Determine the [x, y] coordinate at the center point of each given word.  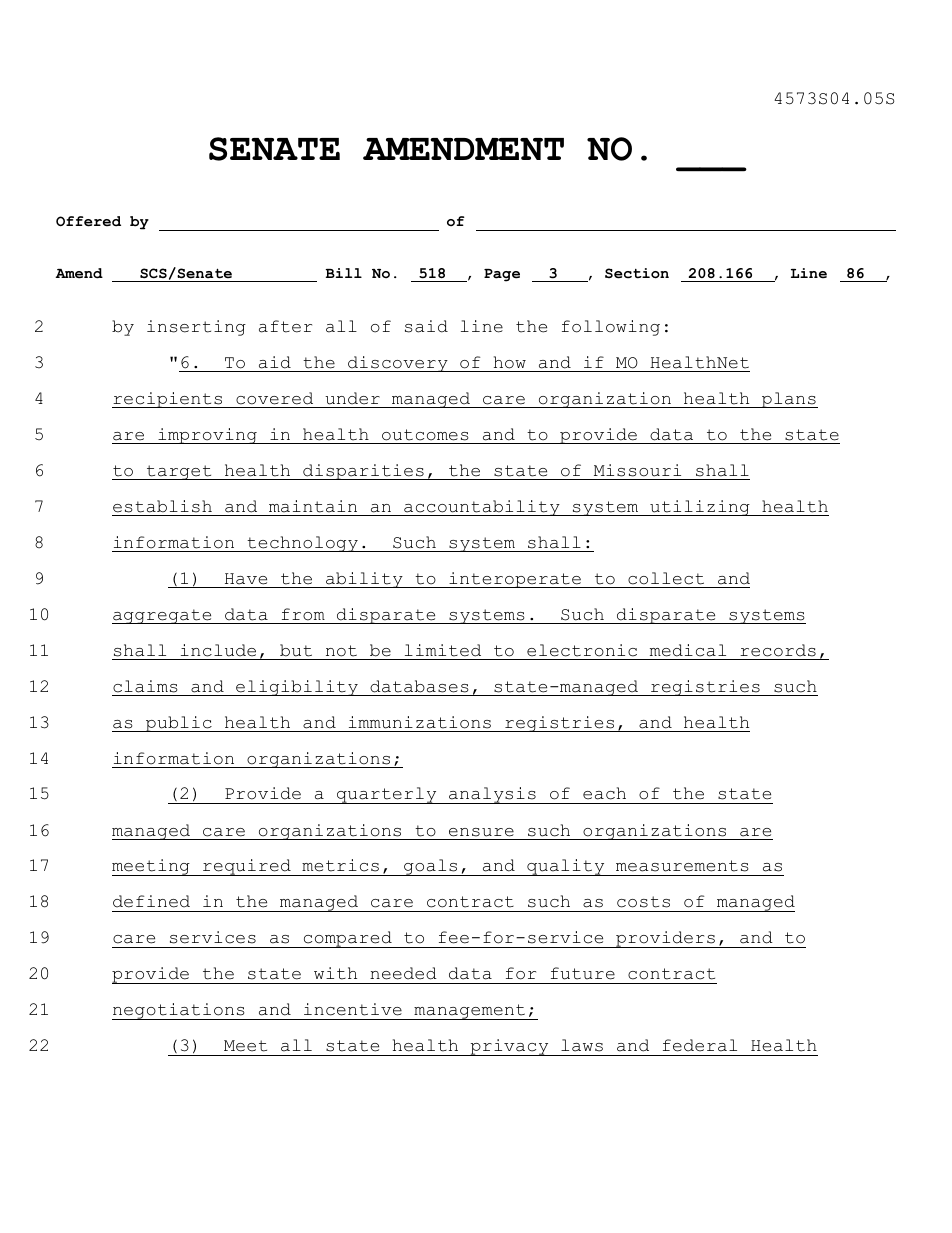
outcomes [425, 435]
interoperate [515, 580]
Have [246, 579]
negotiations [179, 1011]
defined [151, 901]
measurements [682, 866]
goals [431, 867]
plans [789, 400]
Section [637, 273]
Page [502, 275]
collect [666, 578]
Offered [88, 221]
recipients [168, 400]
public [179, 724]
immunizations [420, 722]
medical [688, 650]
